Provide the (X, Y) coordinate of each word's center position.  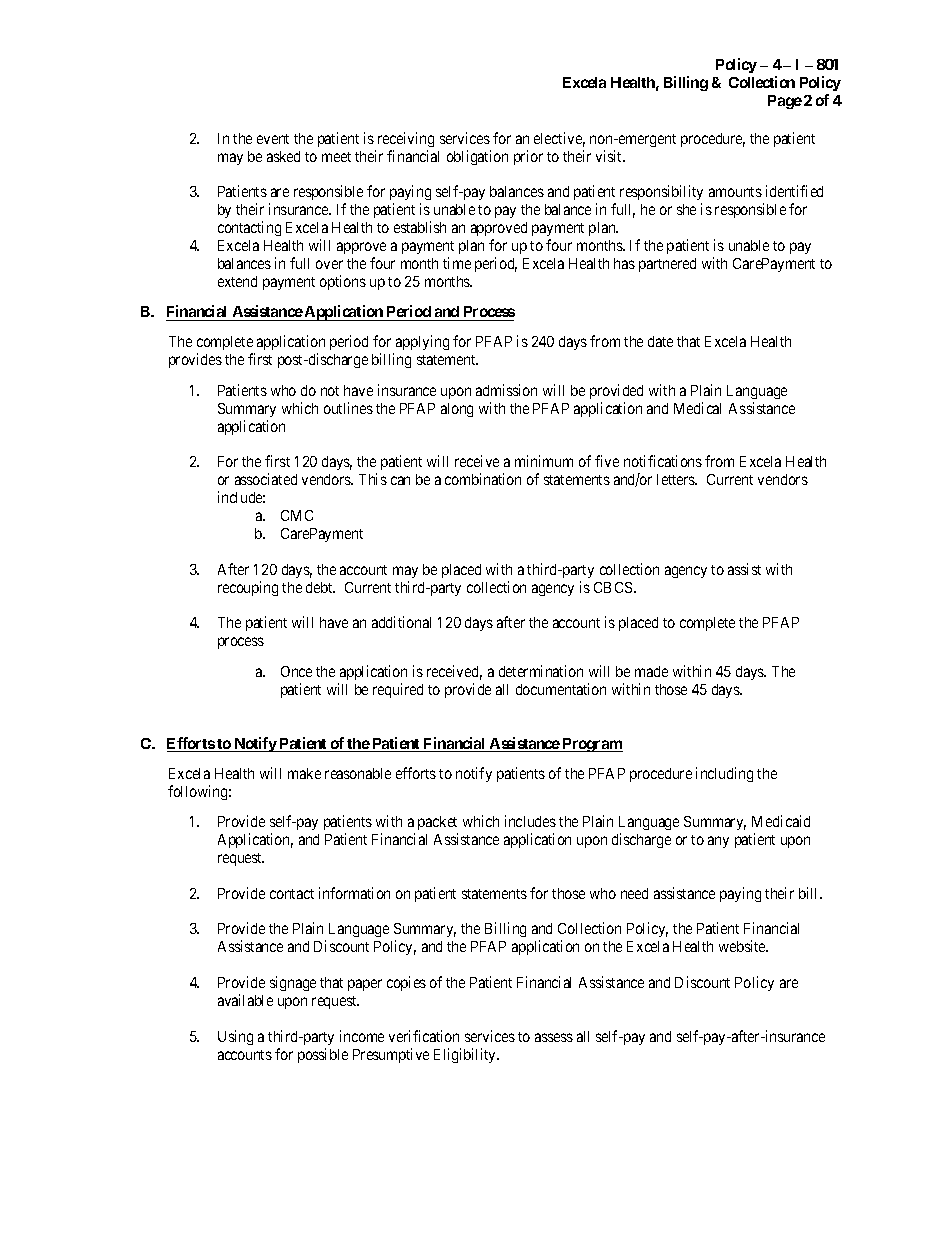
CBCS (614, 587)
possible (323, 1055)
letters (677, 479)
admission (506, 390)
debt (320, 587)
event (273, 139)
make (304, 773)
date (660, 341)
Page (785, 102)
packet (437, 823)
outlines (348, 408)
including (724, 774)
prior (528, 157)
